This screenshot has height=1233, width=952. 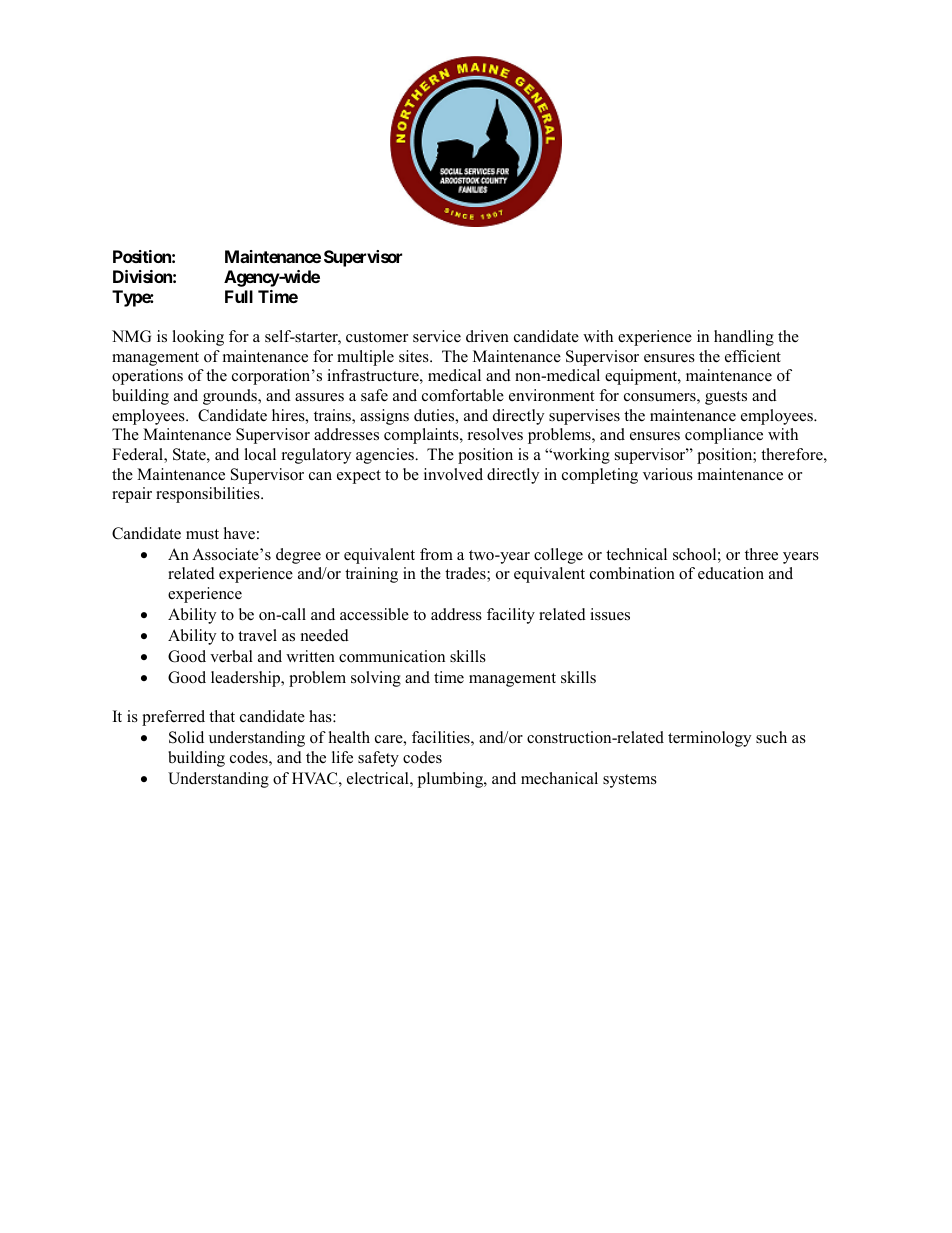 What do you see at coordinates (610, 614) in the screenshot?
I see `issues` at bounding box center [610, 614].
